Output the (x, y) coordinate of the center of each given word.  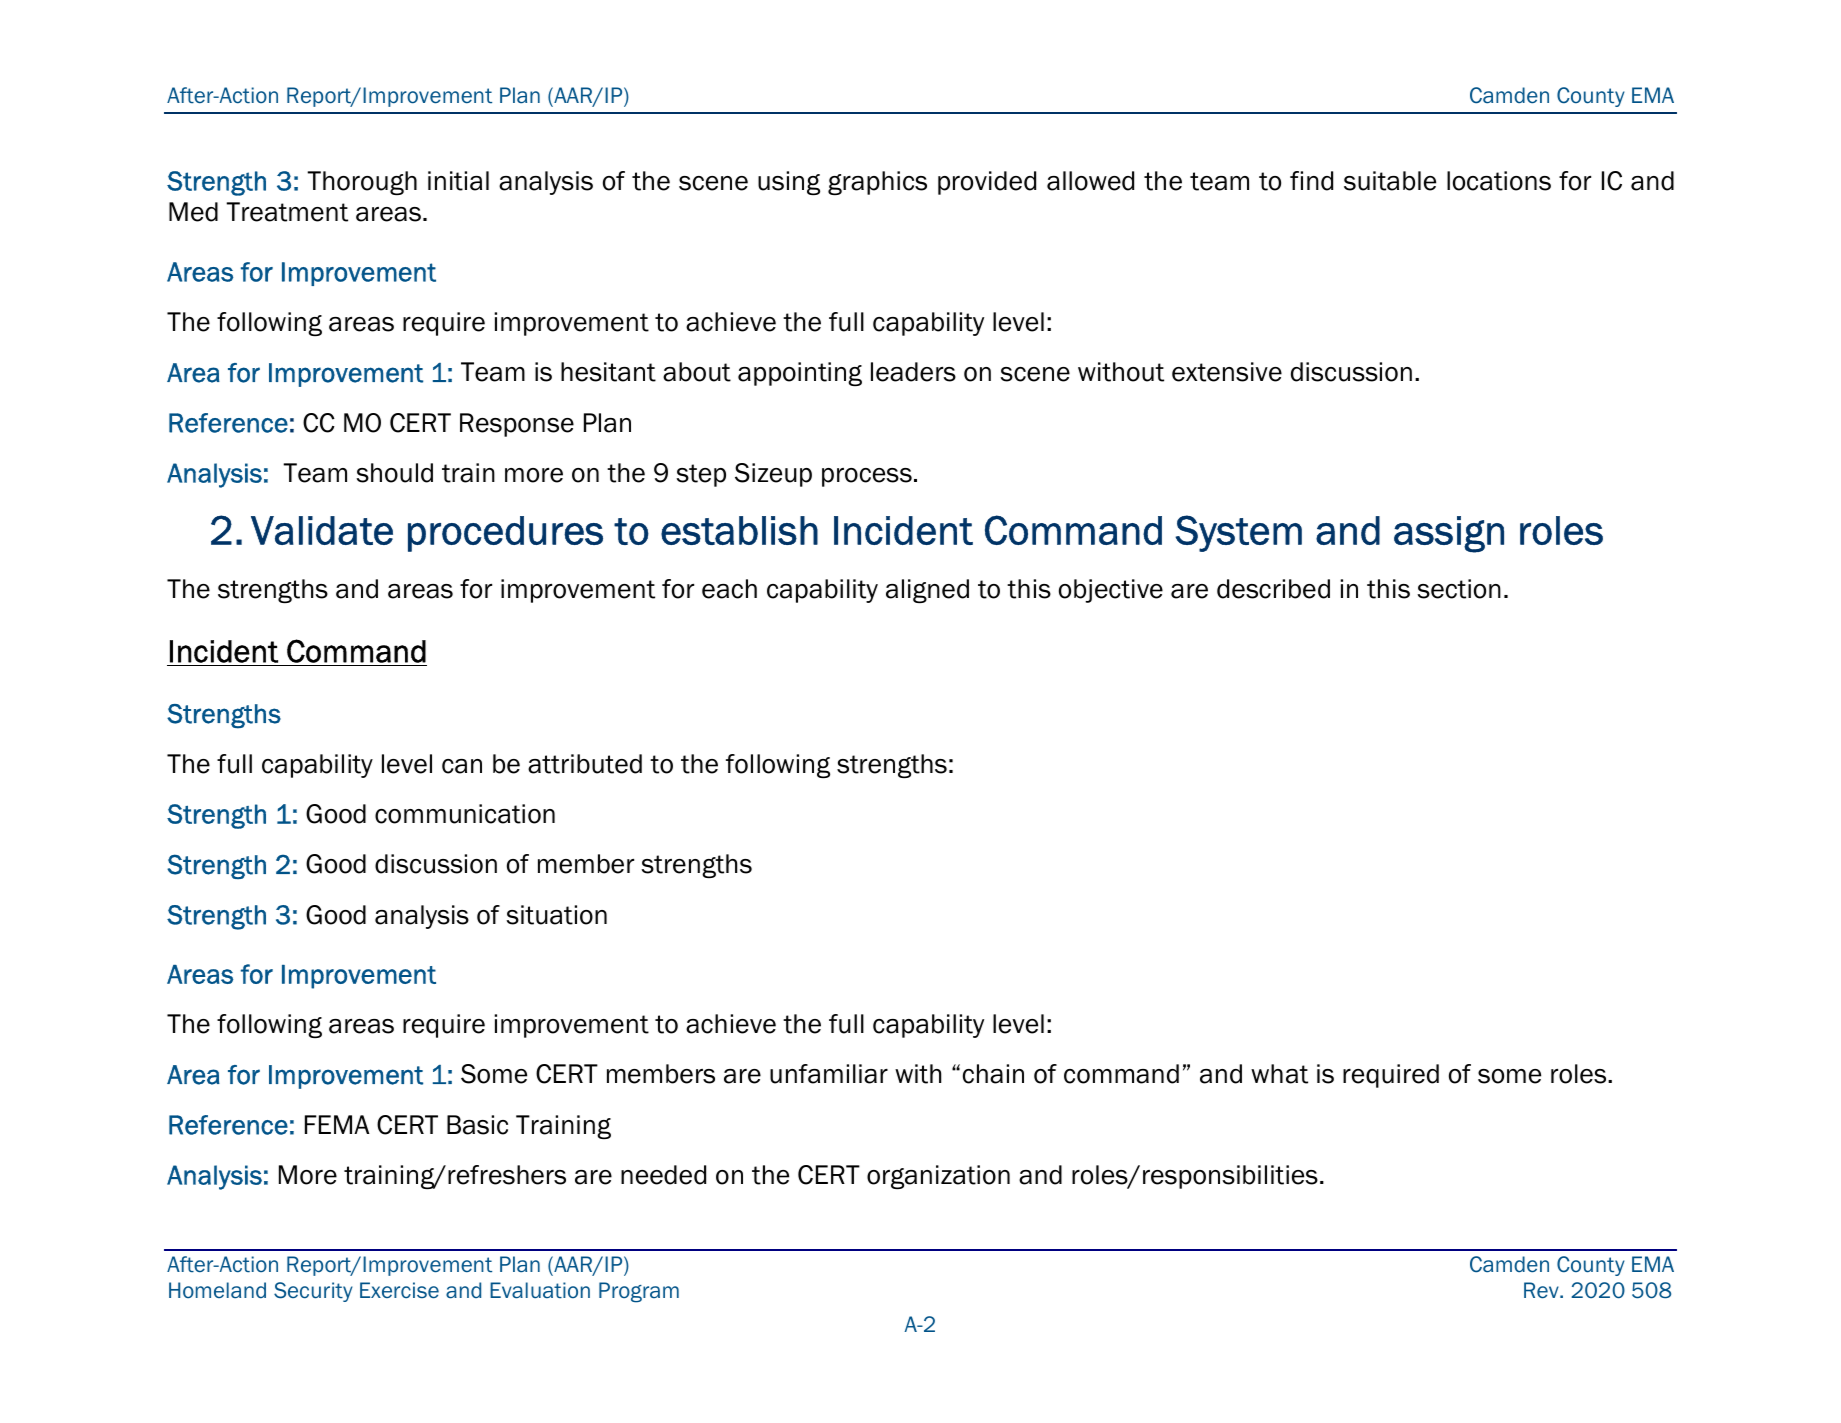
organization (938, 1177)
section (1459, 589)
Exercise (399, 1290)
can (462, 766)
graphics (877, 183)
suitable (1390, 181)
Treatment (287, 212)
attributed (585, 764)
